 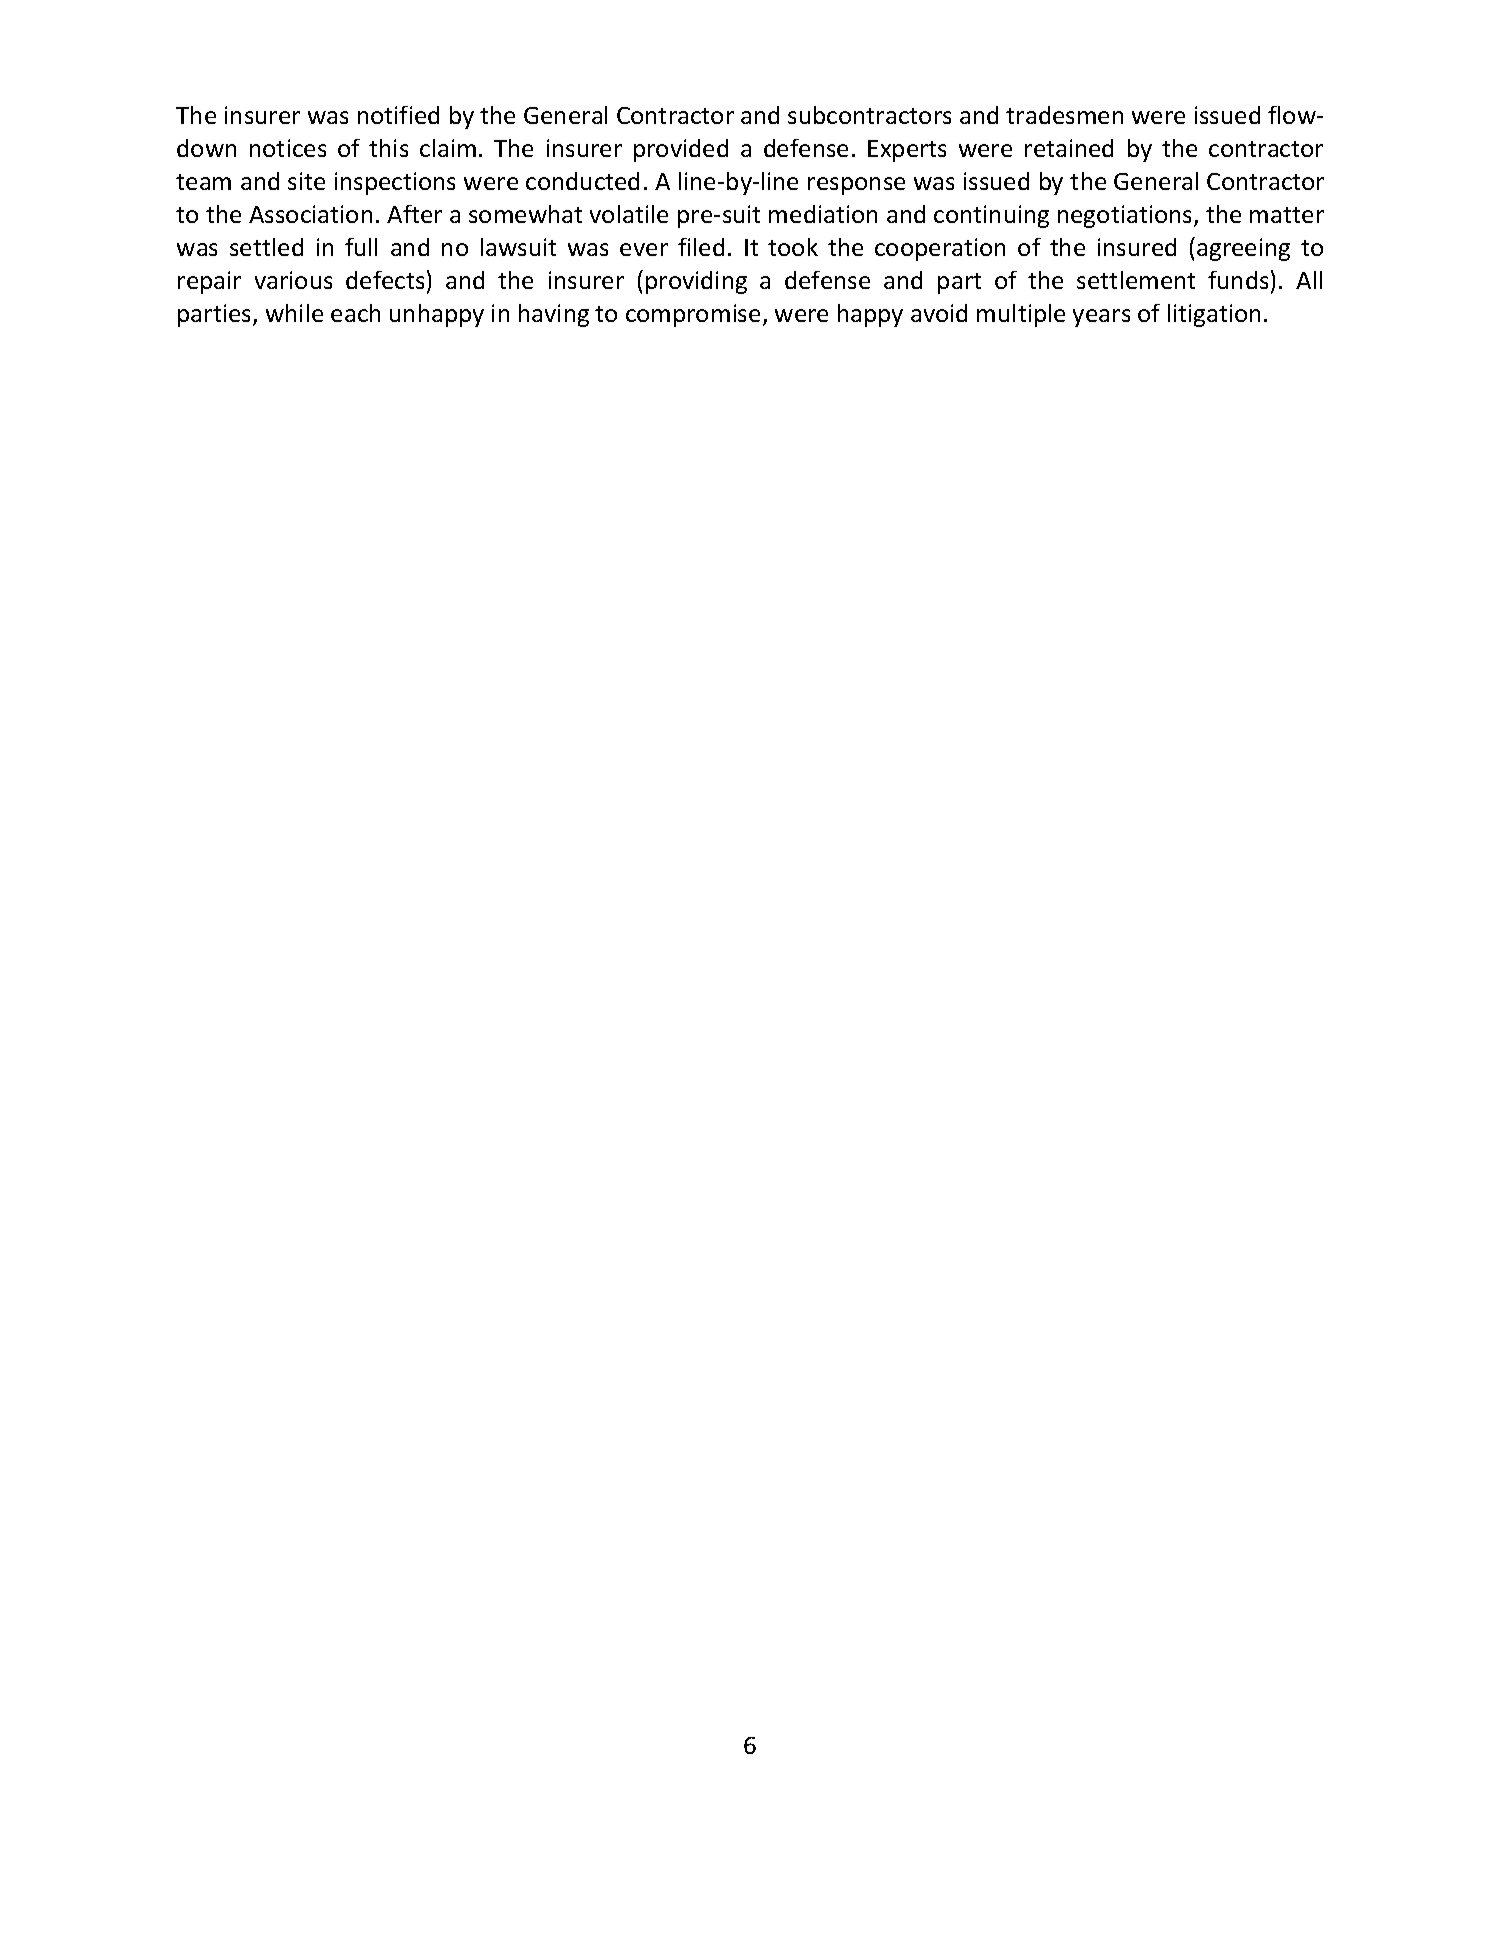 I want to click on Association, so click(x=310, y=214).
